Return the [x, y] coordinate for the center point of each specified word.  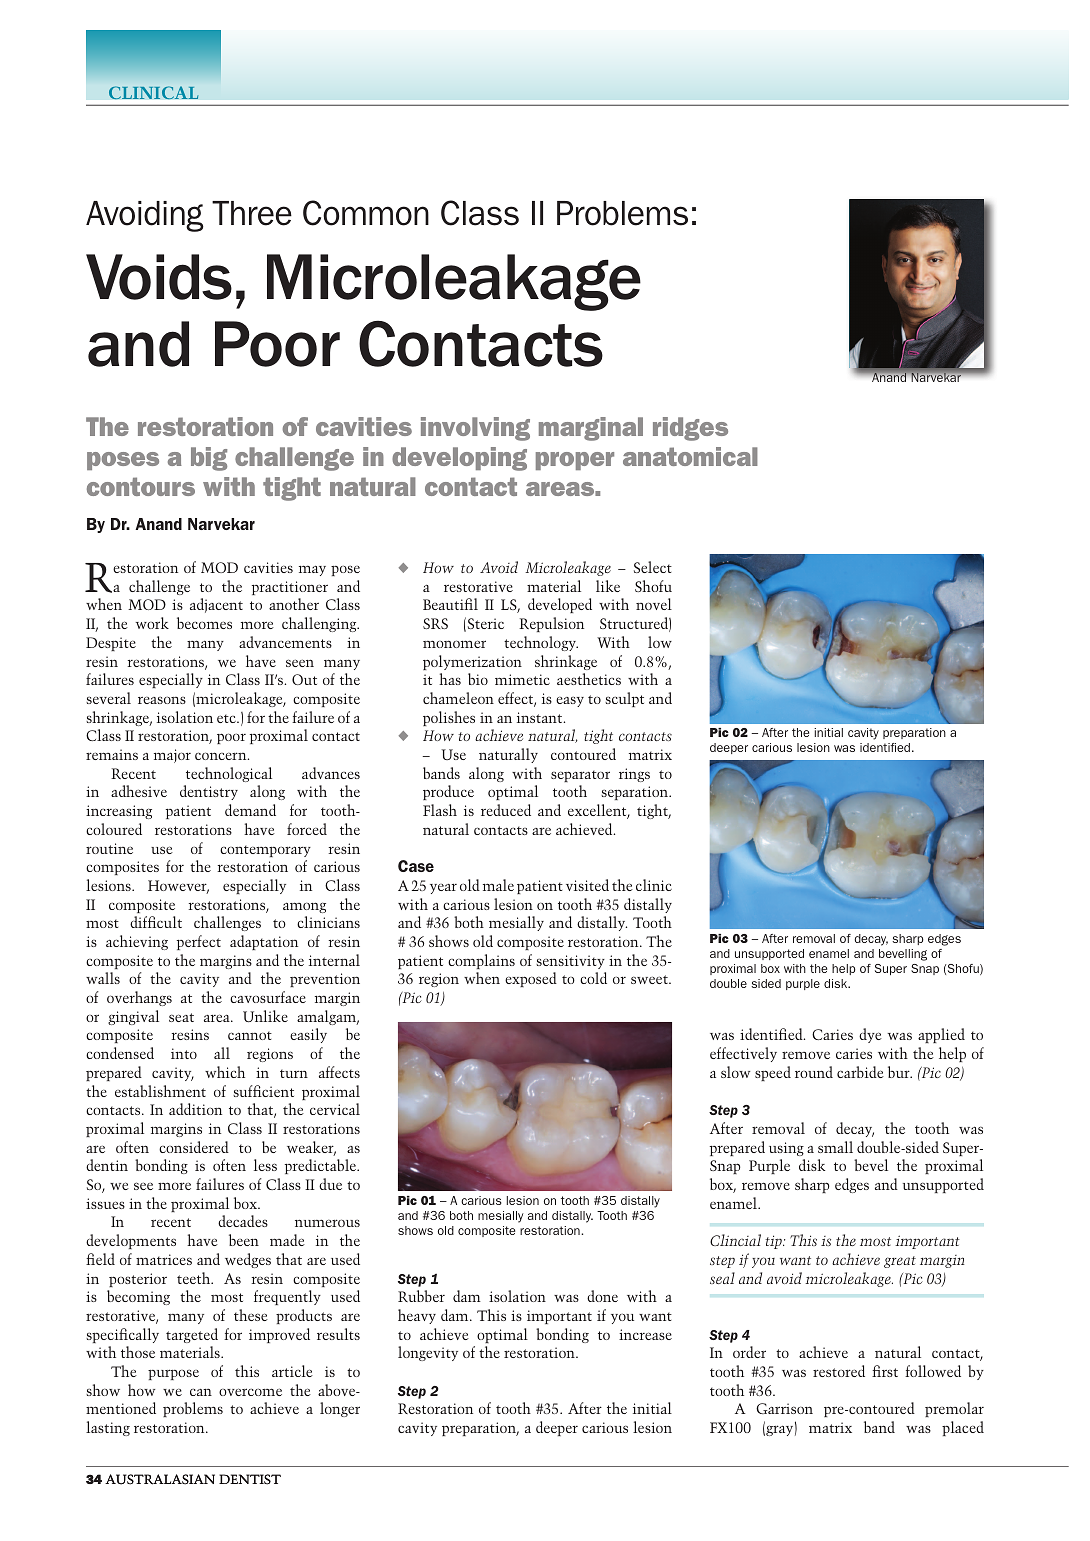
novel [654, 604]
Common [366, 213]
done [602, 1296]
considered [194, 1147]
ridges [690, 429]
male [498, 885]
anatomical [690, 456]
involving [475, 429]
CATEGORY [153, 92]
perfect [199, 942]
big [209, 459]
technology [541, 643]
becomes [204, 623]
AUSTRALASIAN [160, 1479]
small [835, 1147]
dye [870, 1035]
